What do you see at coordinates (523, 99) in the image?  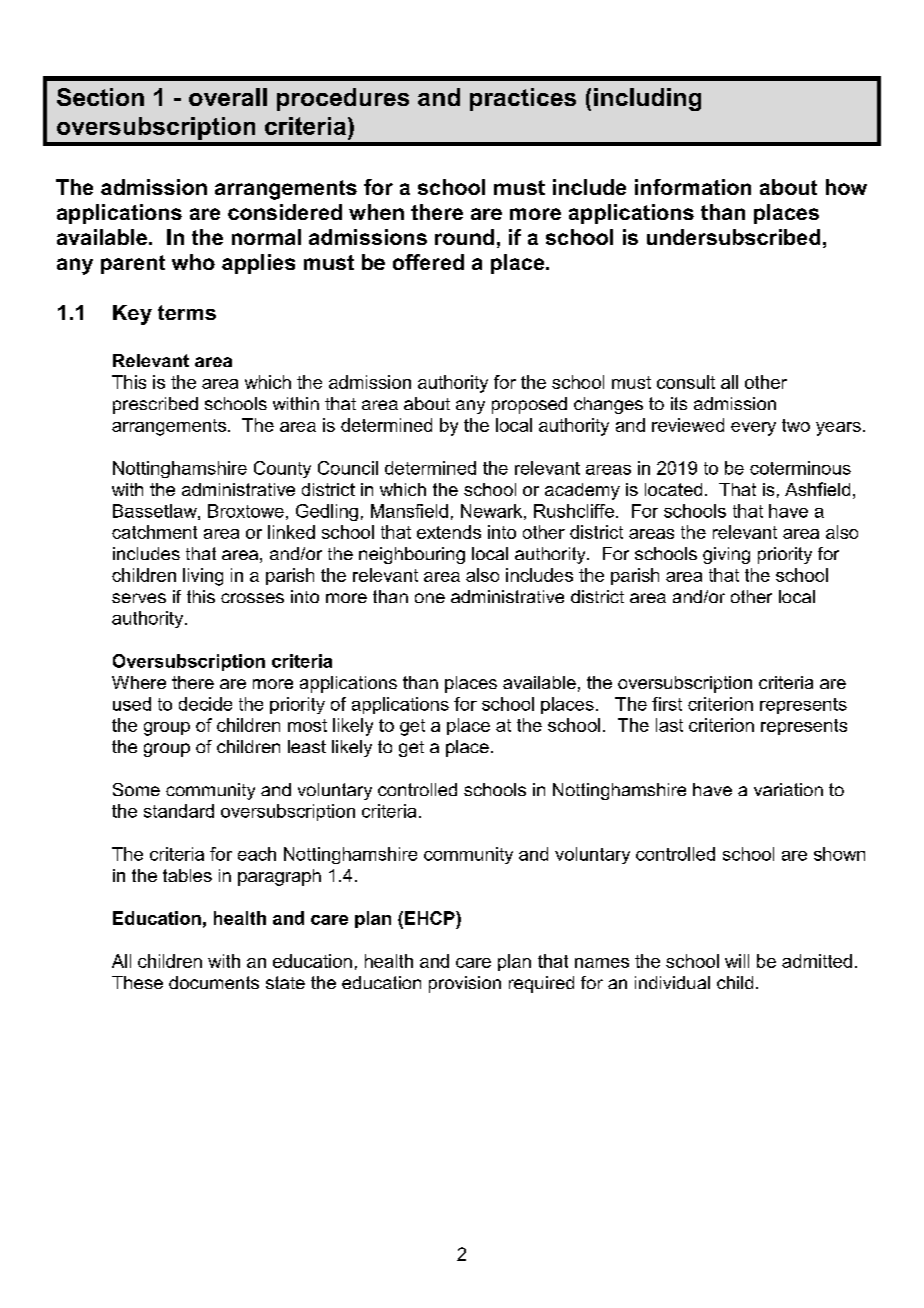 I see `practices` at bounding box center [523, 99].
